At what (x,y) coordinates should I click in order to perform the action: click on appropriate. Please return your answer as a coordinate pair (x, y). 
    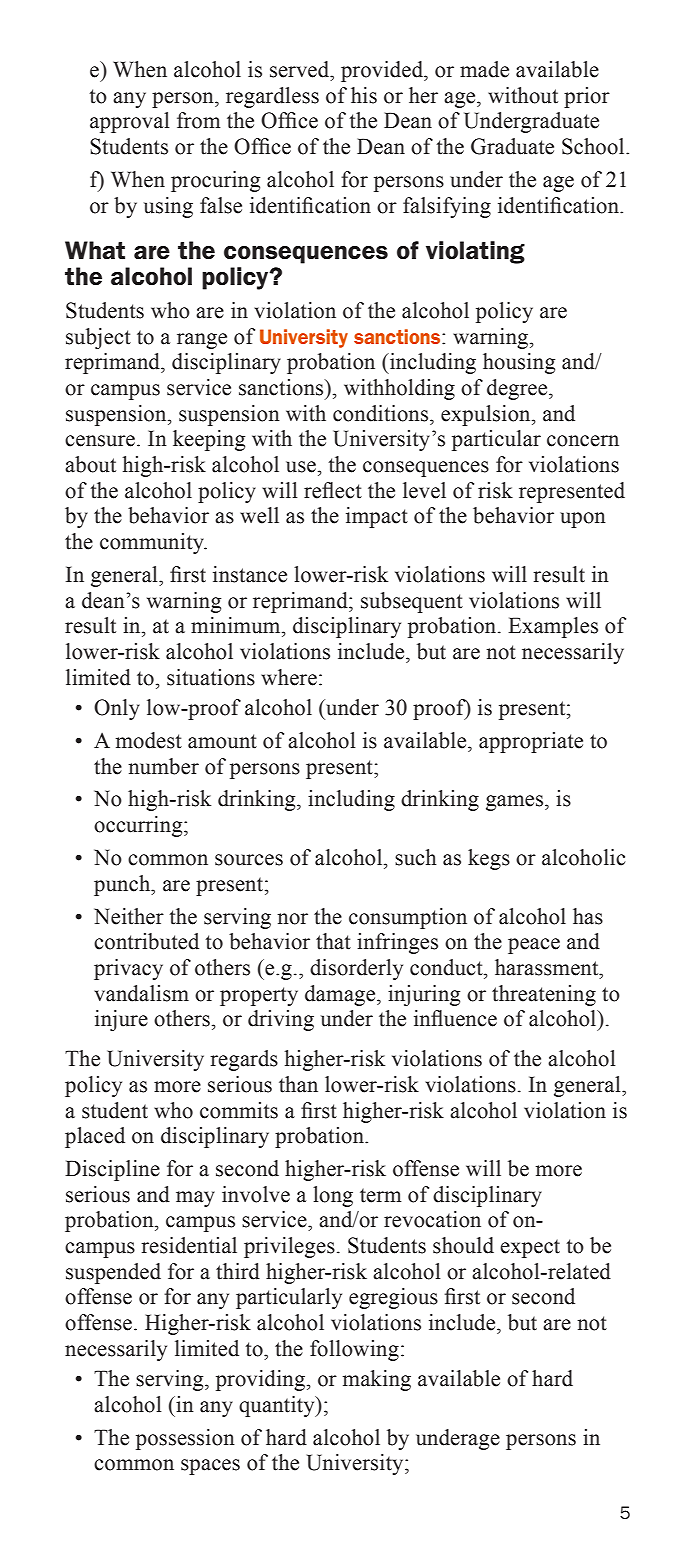
    Looking at the image, I should click on (531, 742).
